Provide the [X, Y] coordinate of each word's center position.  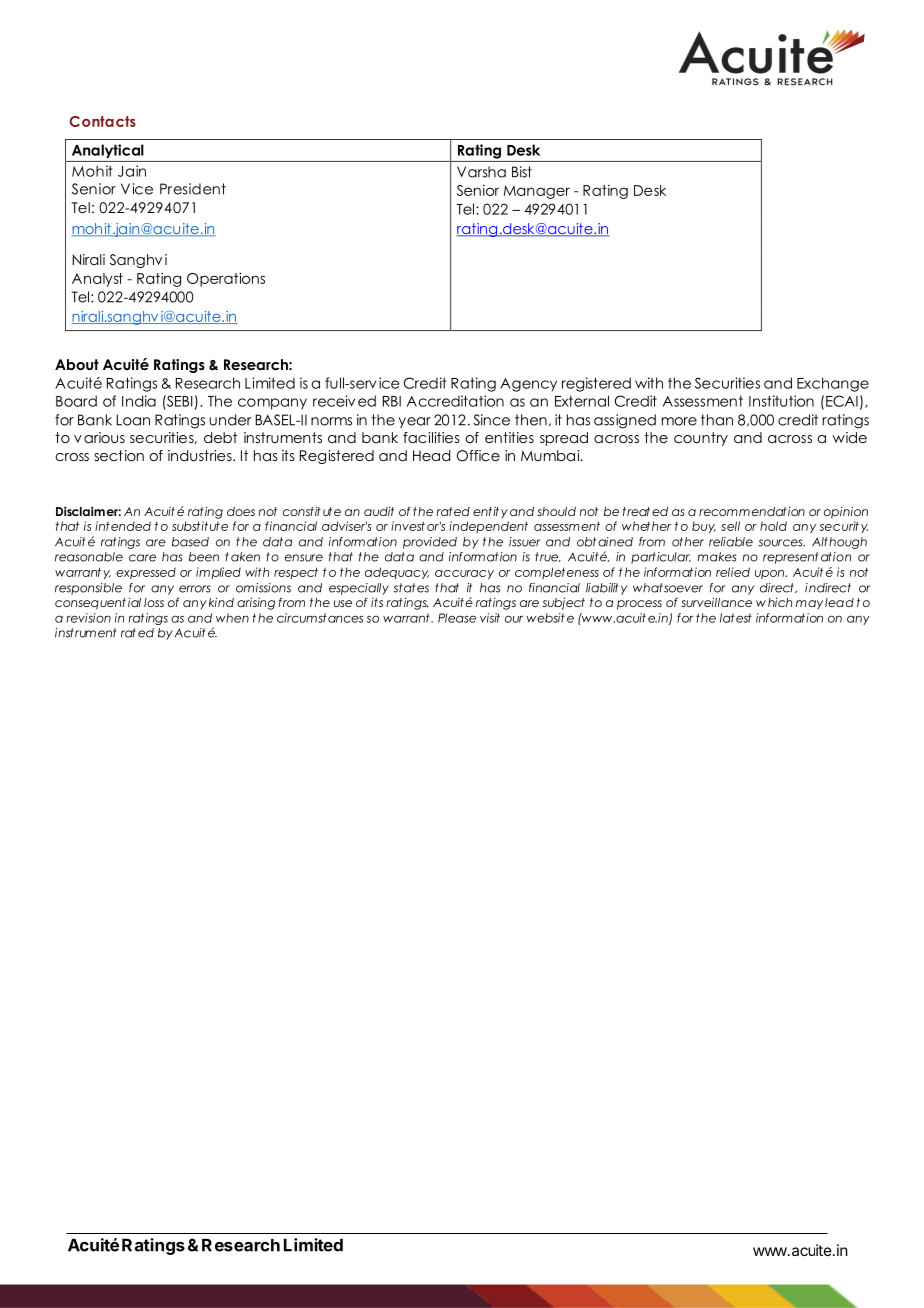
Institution [781, 401]
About [77, 364]
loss [154, 602]
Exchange [833, 384]
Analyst [97, 280]
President [193, 189]
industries [201, 455]
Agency [528, 385]
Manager [537, 192]
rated [453, 511]
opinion [846, 512]
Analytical [108, 151]
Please [457, 618]
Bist [522, 172]
